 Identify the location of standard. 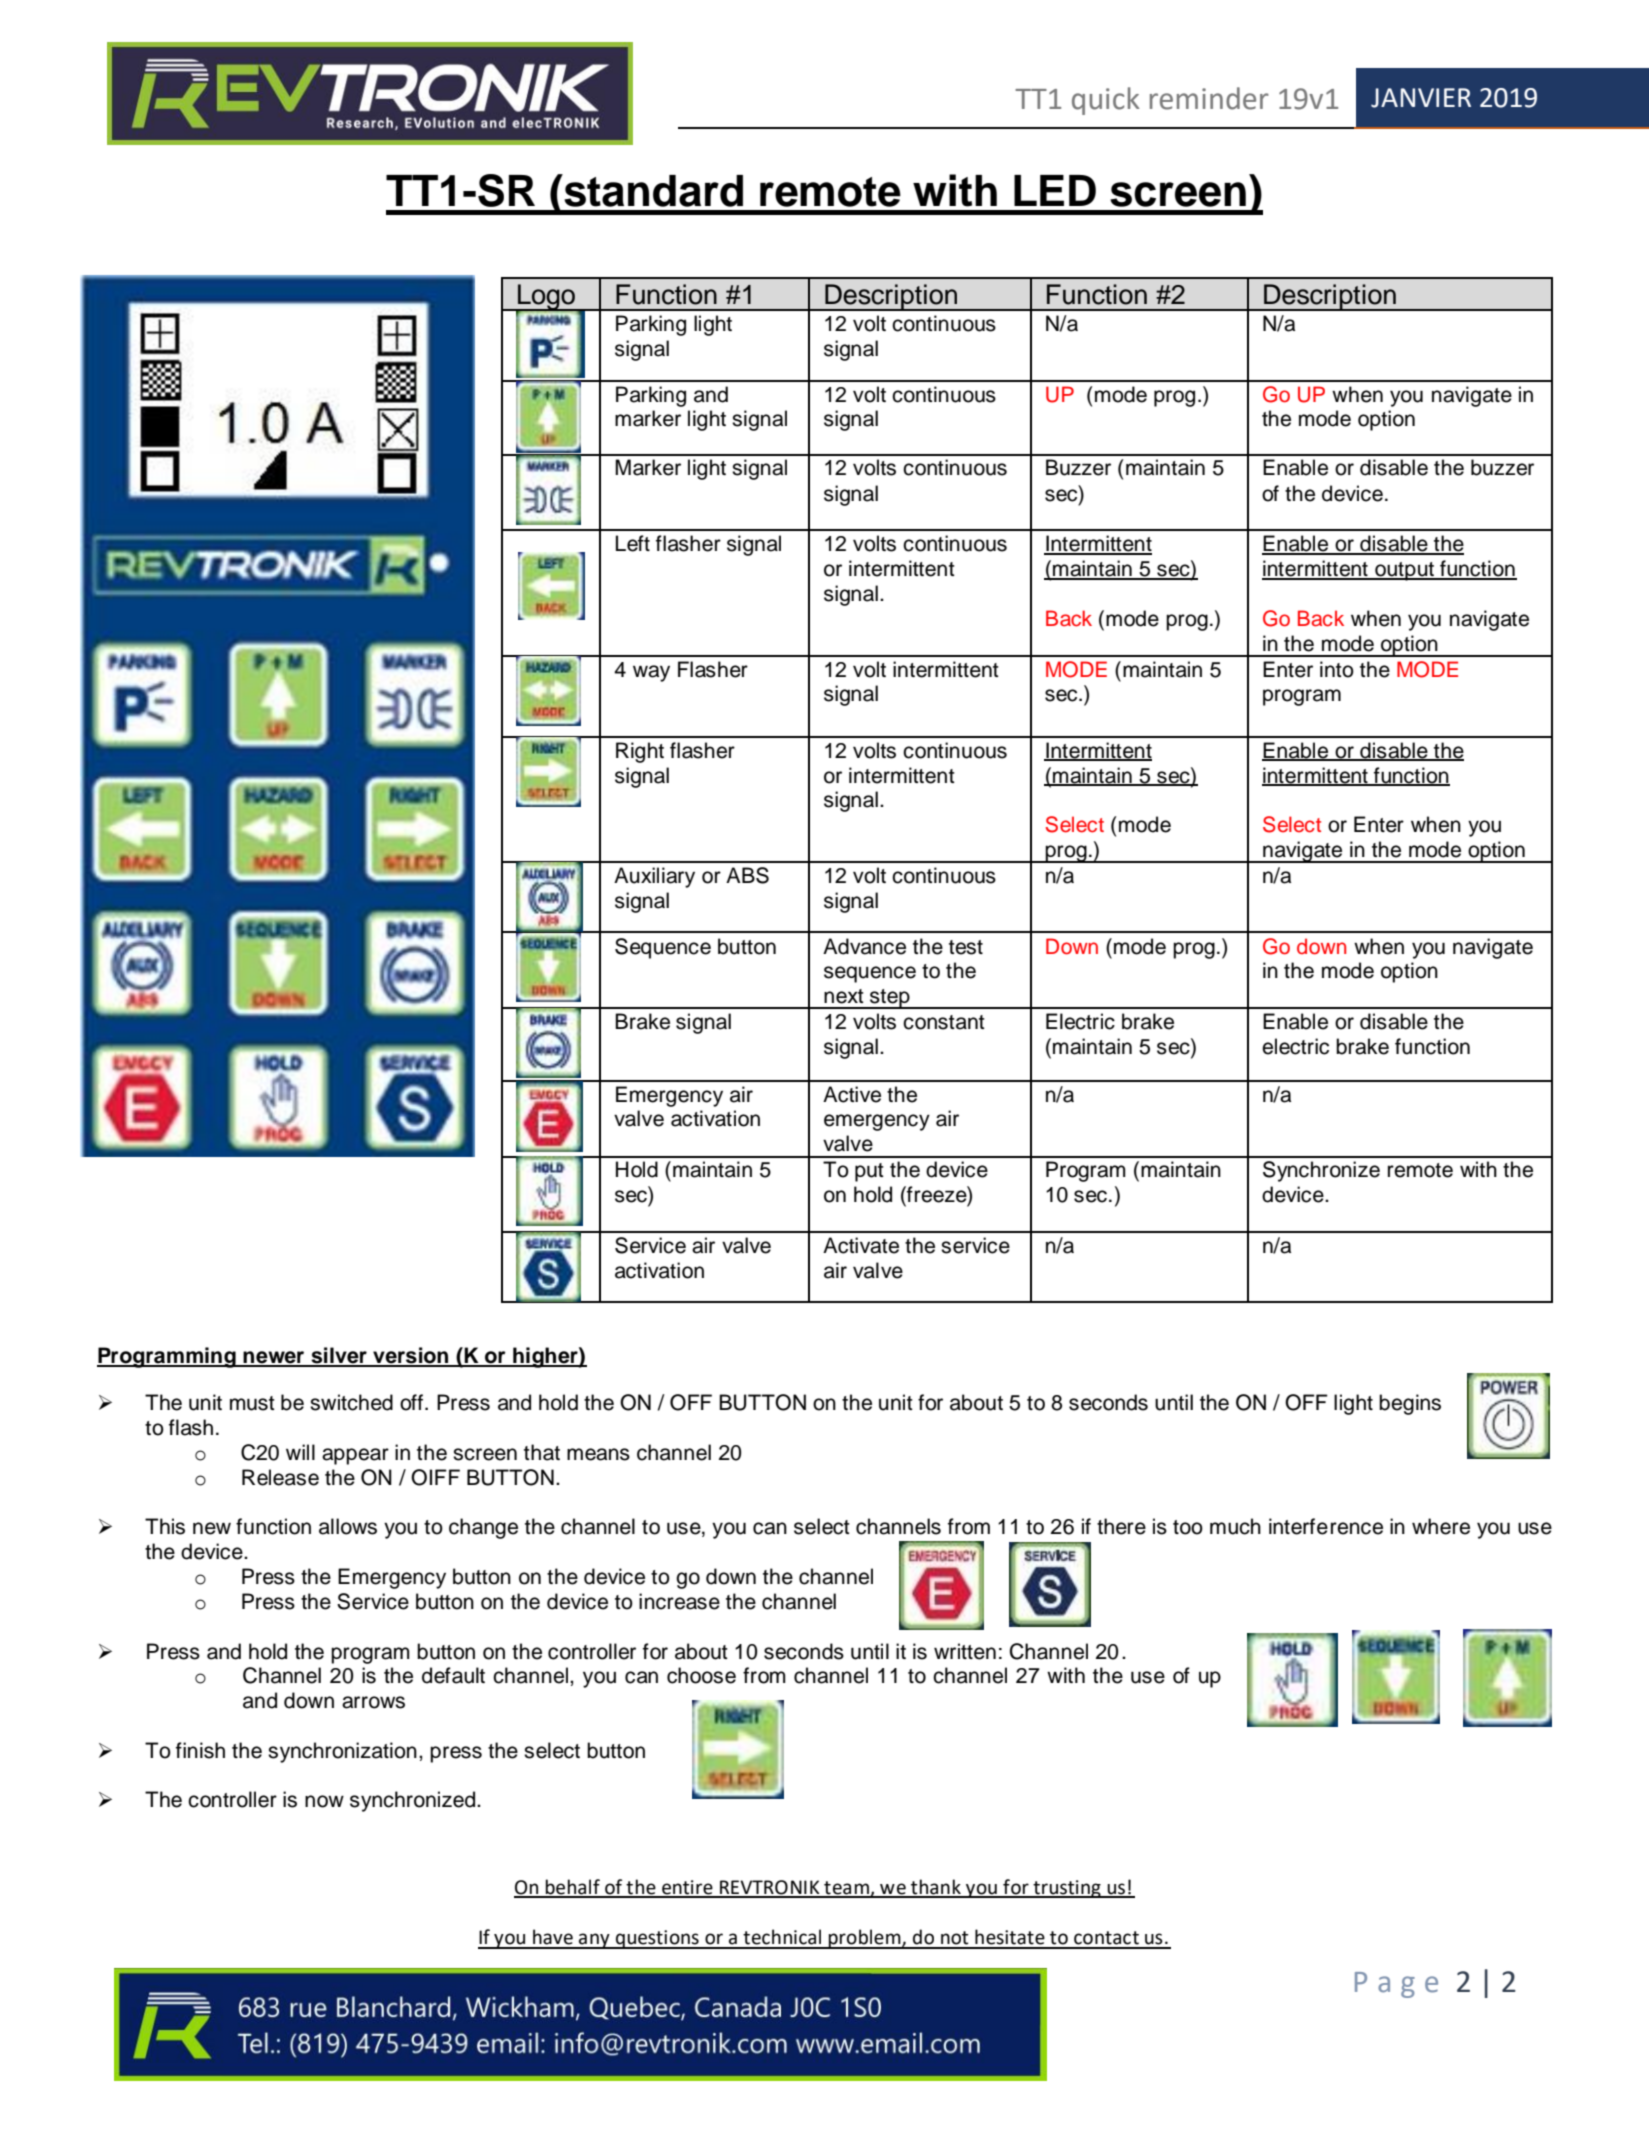
(652, 190).
